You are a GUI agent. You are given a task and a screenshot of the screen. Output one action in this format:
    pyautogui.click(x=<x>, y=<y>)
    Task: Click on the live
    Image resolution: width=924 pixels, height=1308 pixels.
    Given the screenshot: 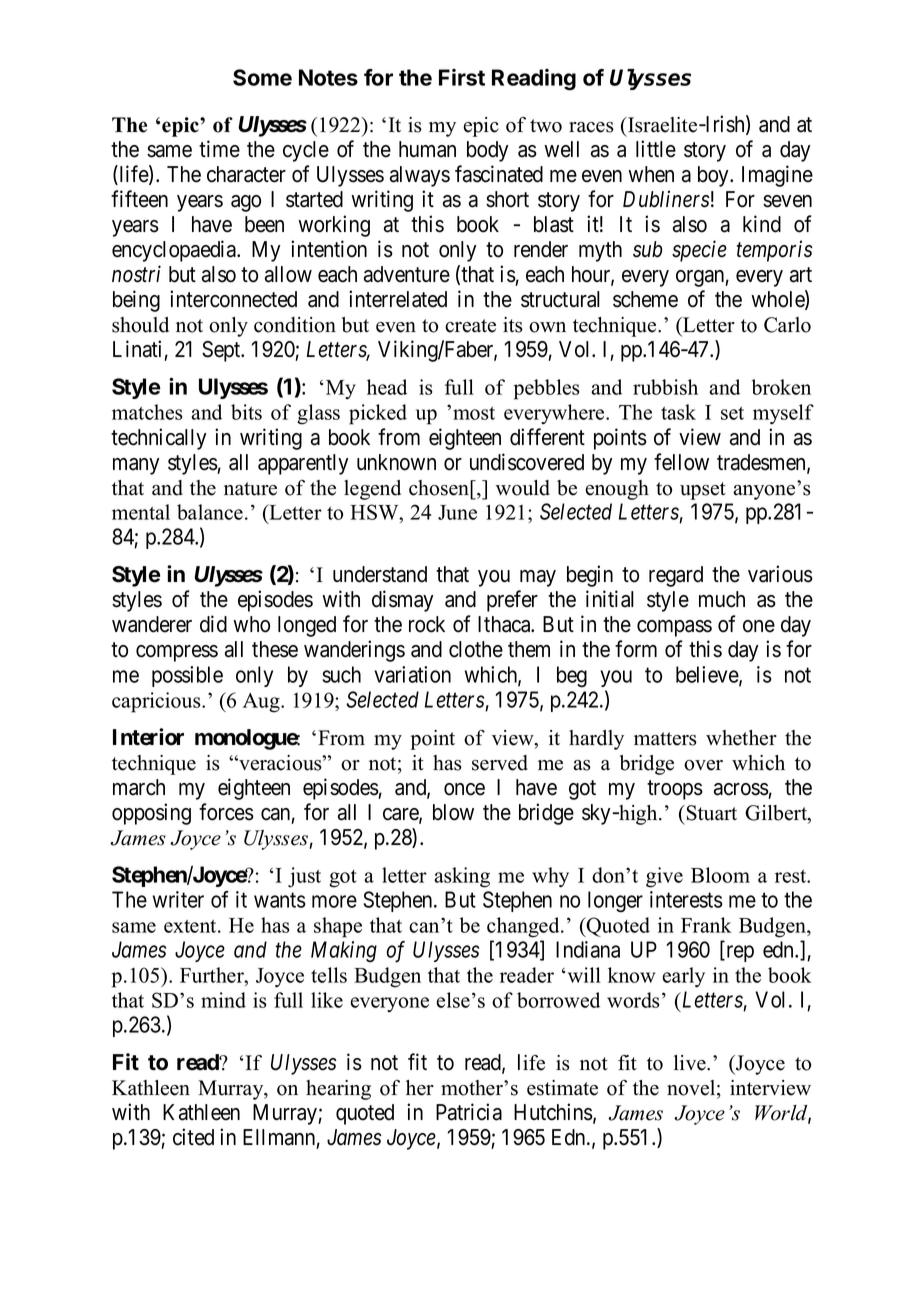 What is the action you would take?
    pyautogui.click(x=691, y=1063)
